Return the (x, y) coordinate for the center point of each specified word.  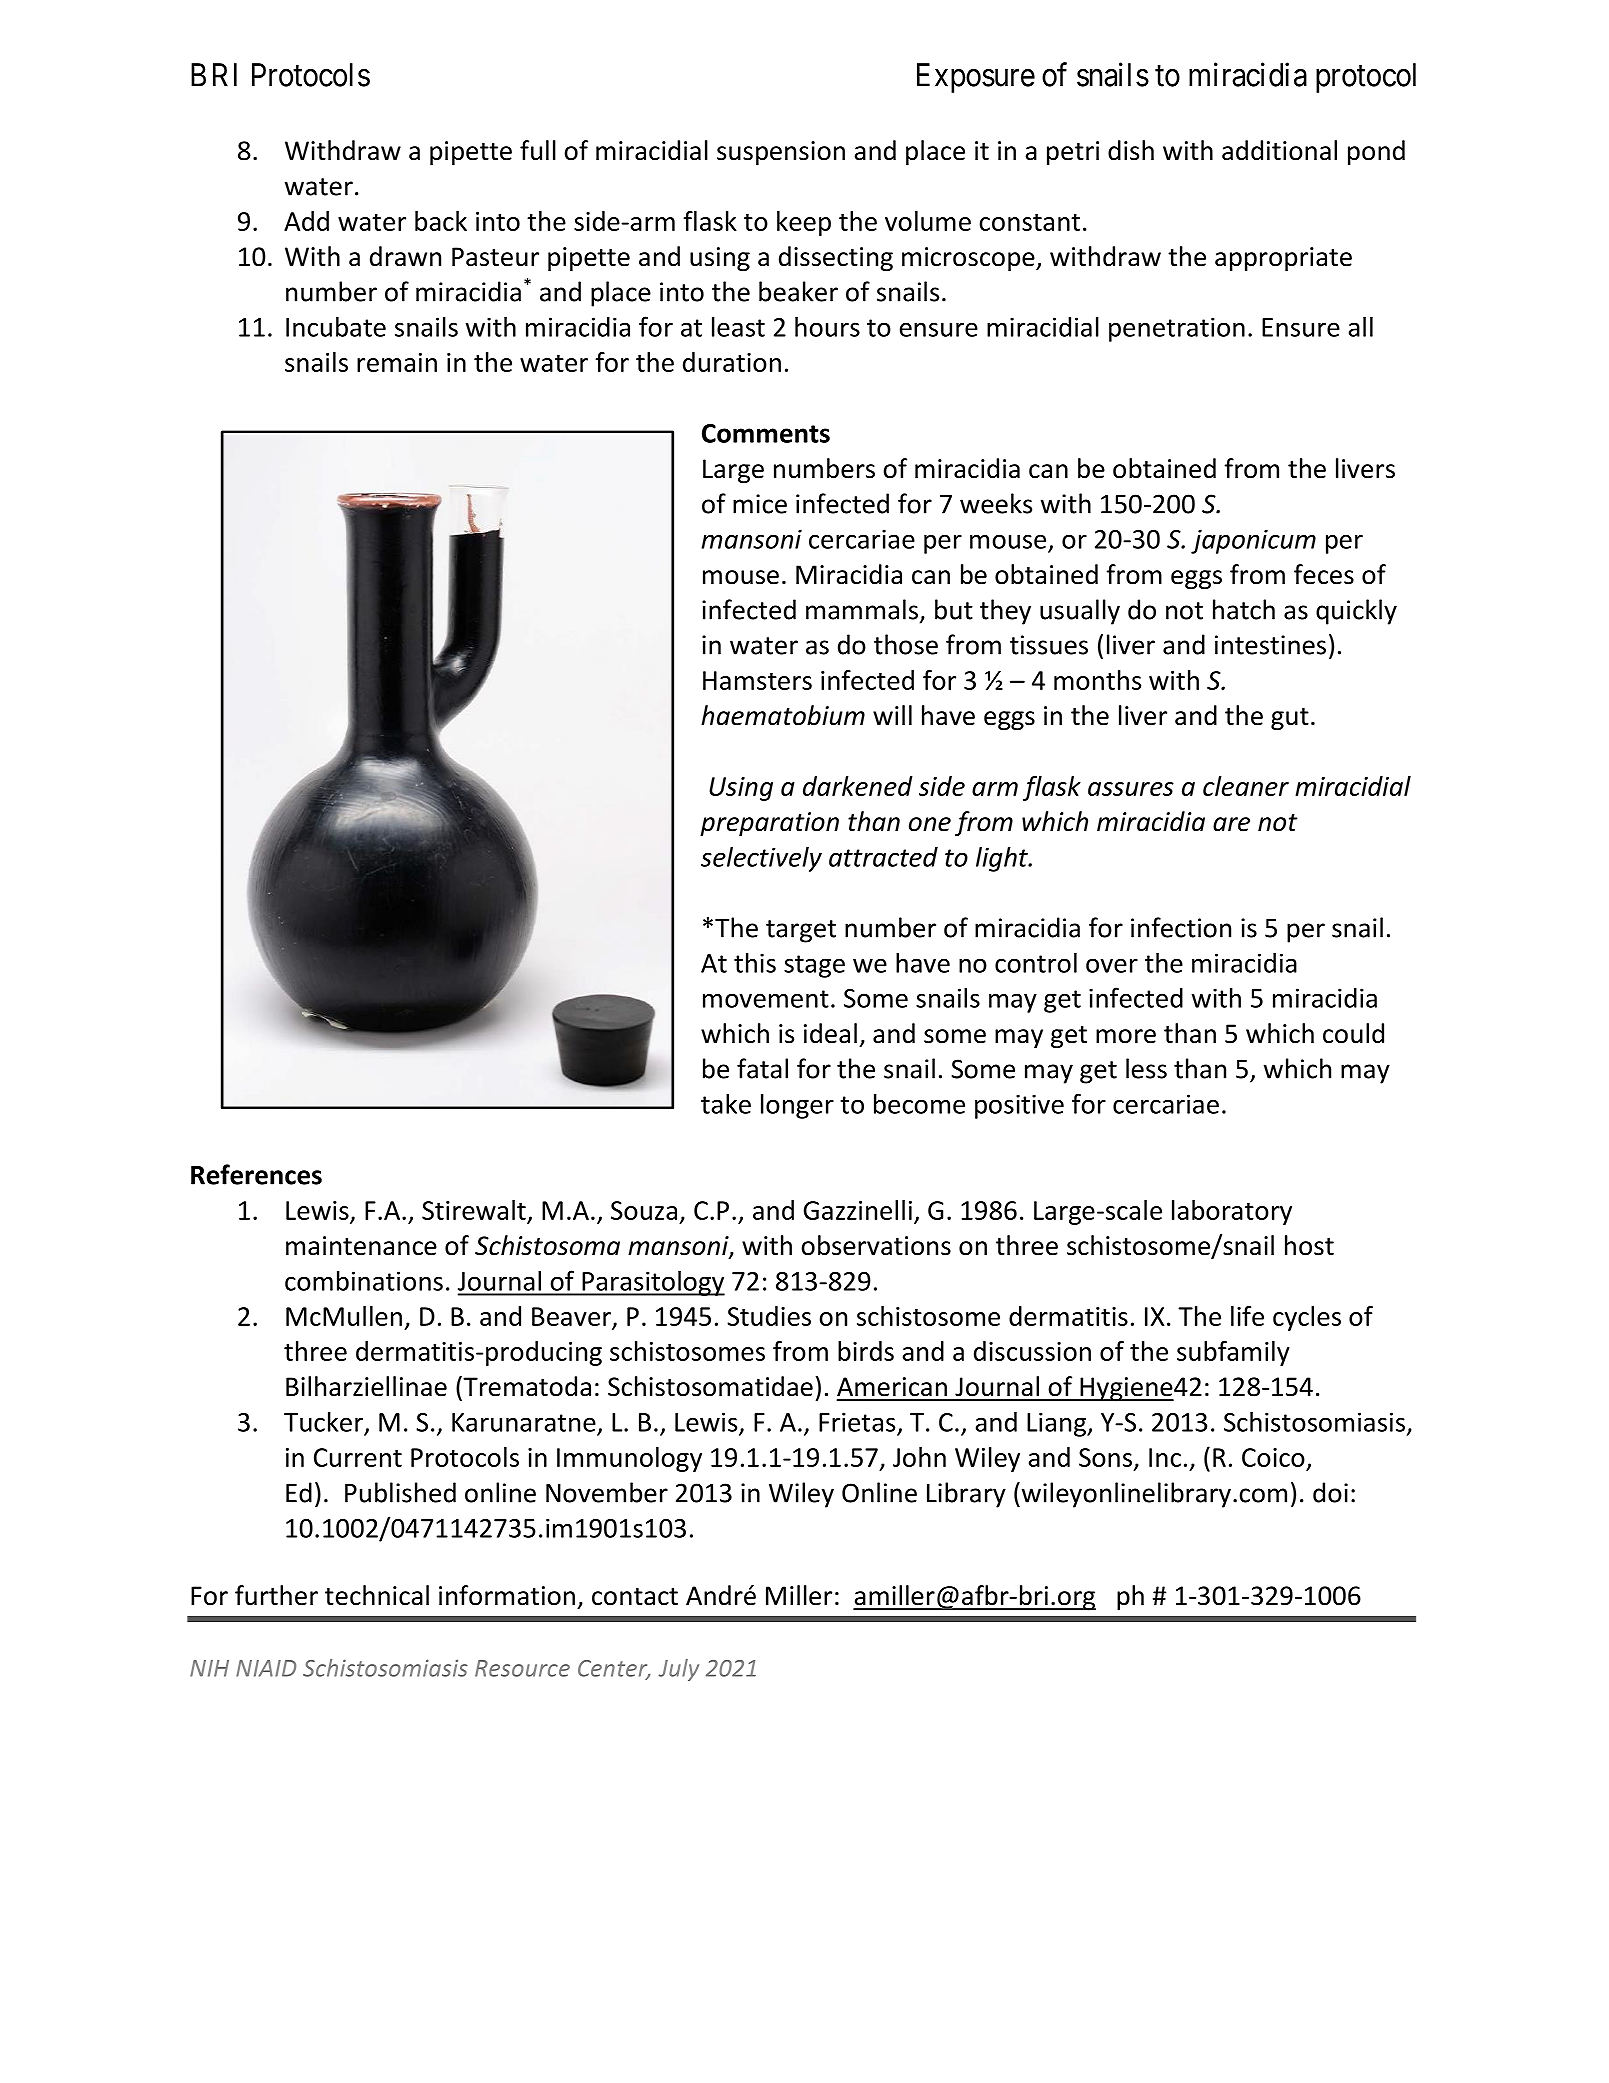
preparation (769, 824)
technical (377, 1595)
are (1231, 824)
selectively (761, 859)
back (441, 221)
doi (1330, 1492)
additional (1279, 150)
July (679, 1670)
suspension (781, 153)
